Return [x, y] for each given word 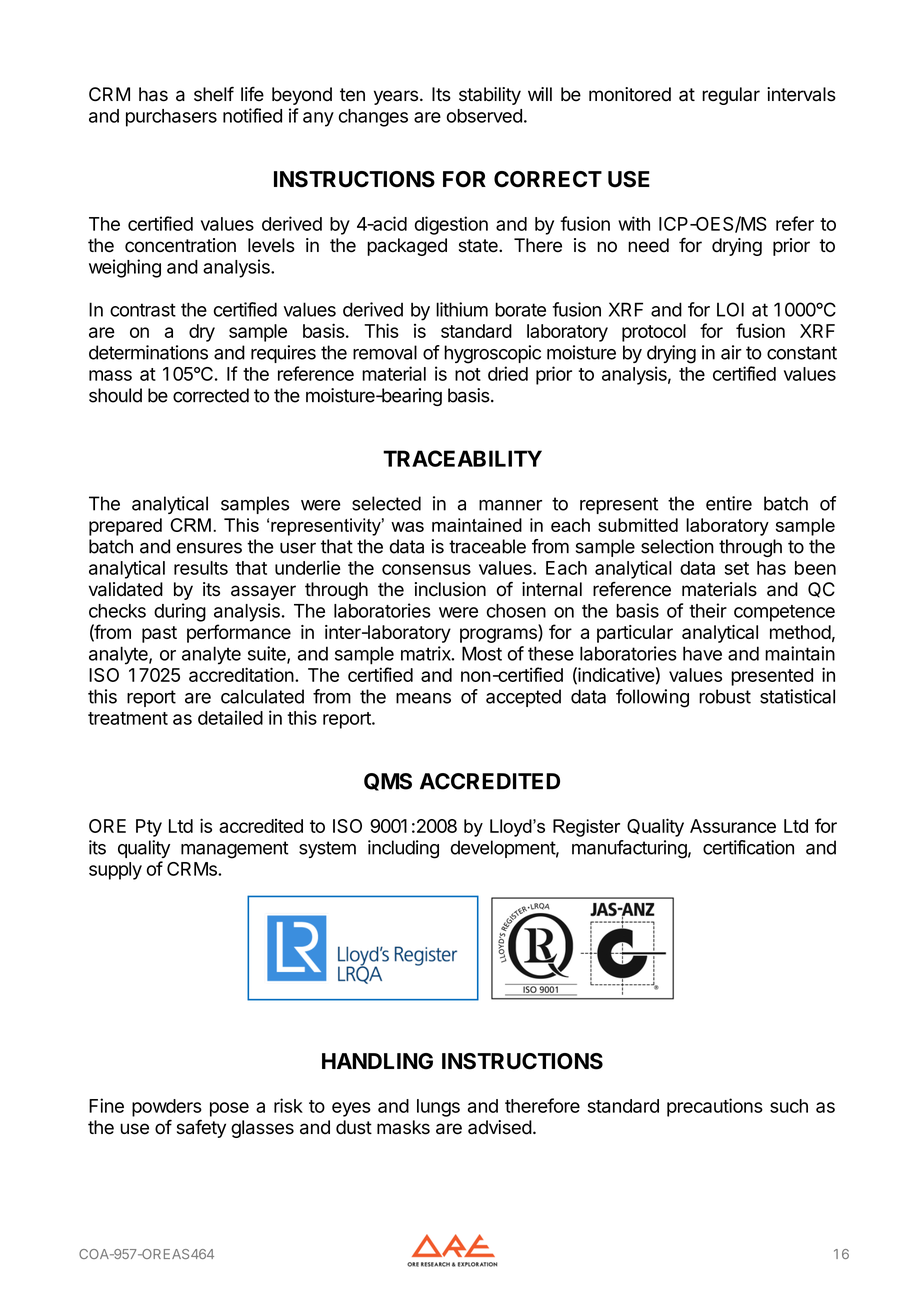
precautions [715, 1107]
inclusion [450, 589]
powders [167, 1108]
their [708, 610]
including [403, 849]
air [731, 352]
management [235, 850]
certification [748, 847]
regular [731, 96]
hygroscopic [492, 354]
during [180, 612]
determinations [148, 352]
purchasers [171, 118]
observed [484, 116]
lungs [438, 1108]
